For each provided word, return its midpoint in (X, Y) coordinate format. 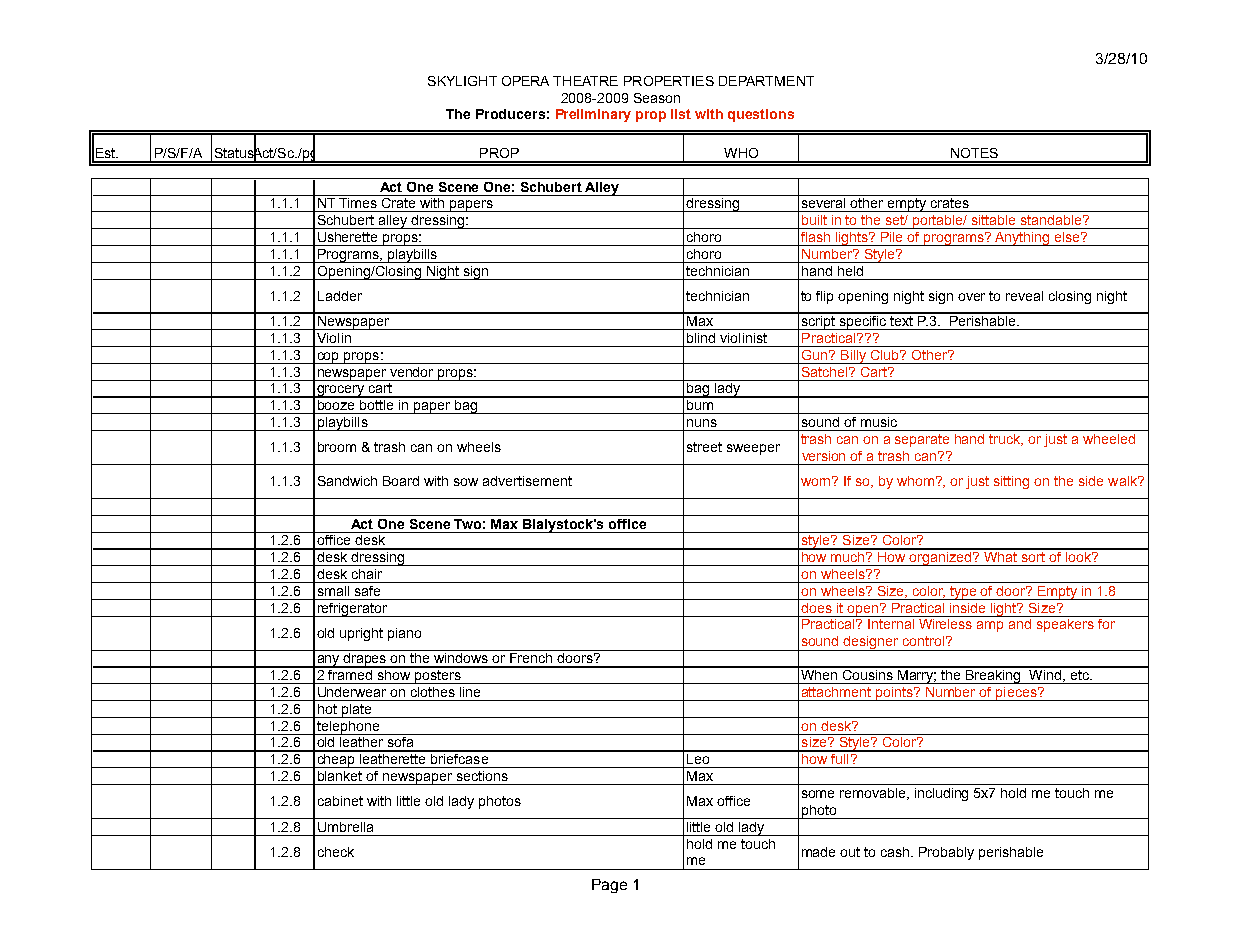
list (681, 114)
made (818, 852)
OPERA (525, 81)
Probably (946, 853)
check (336, 852)
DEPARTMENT (766, 81)
